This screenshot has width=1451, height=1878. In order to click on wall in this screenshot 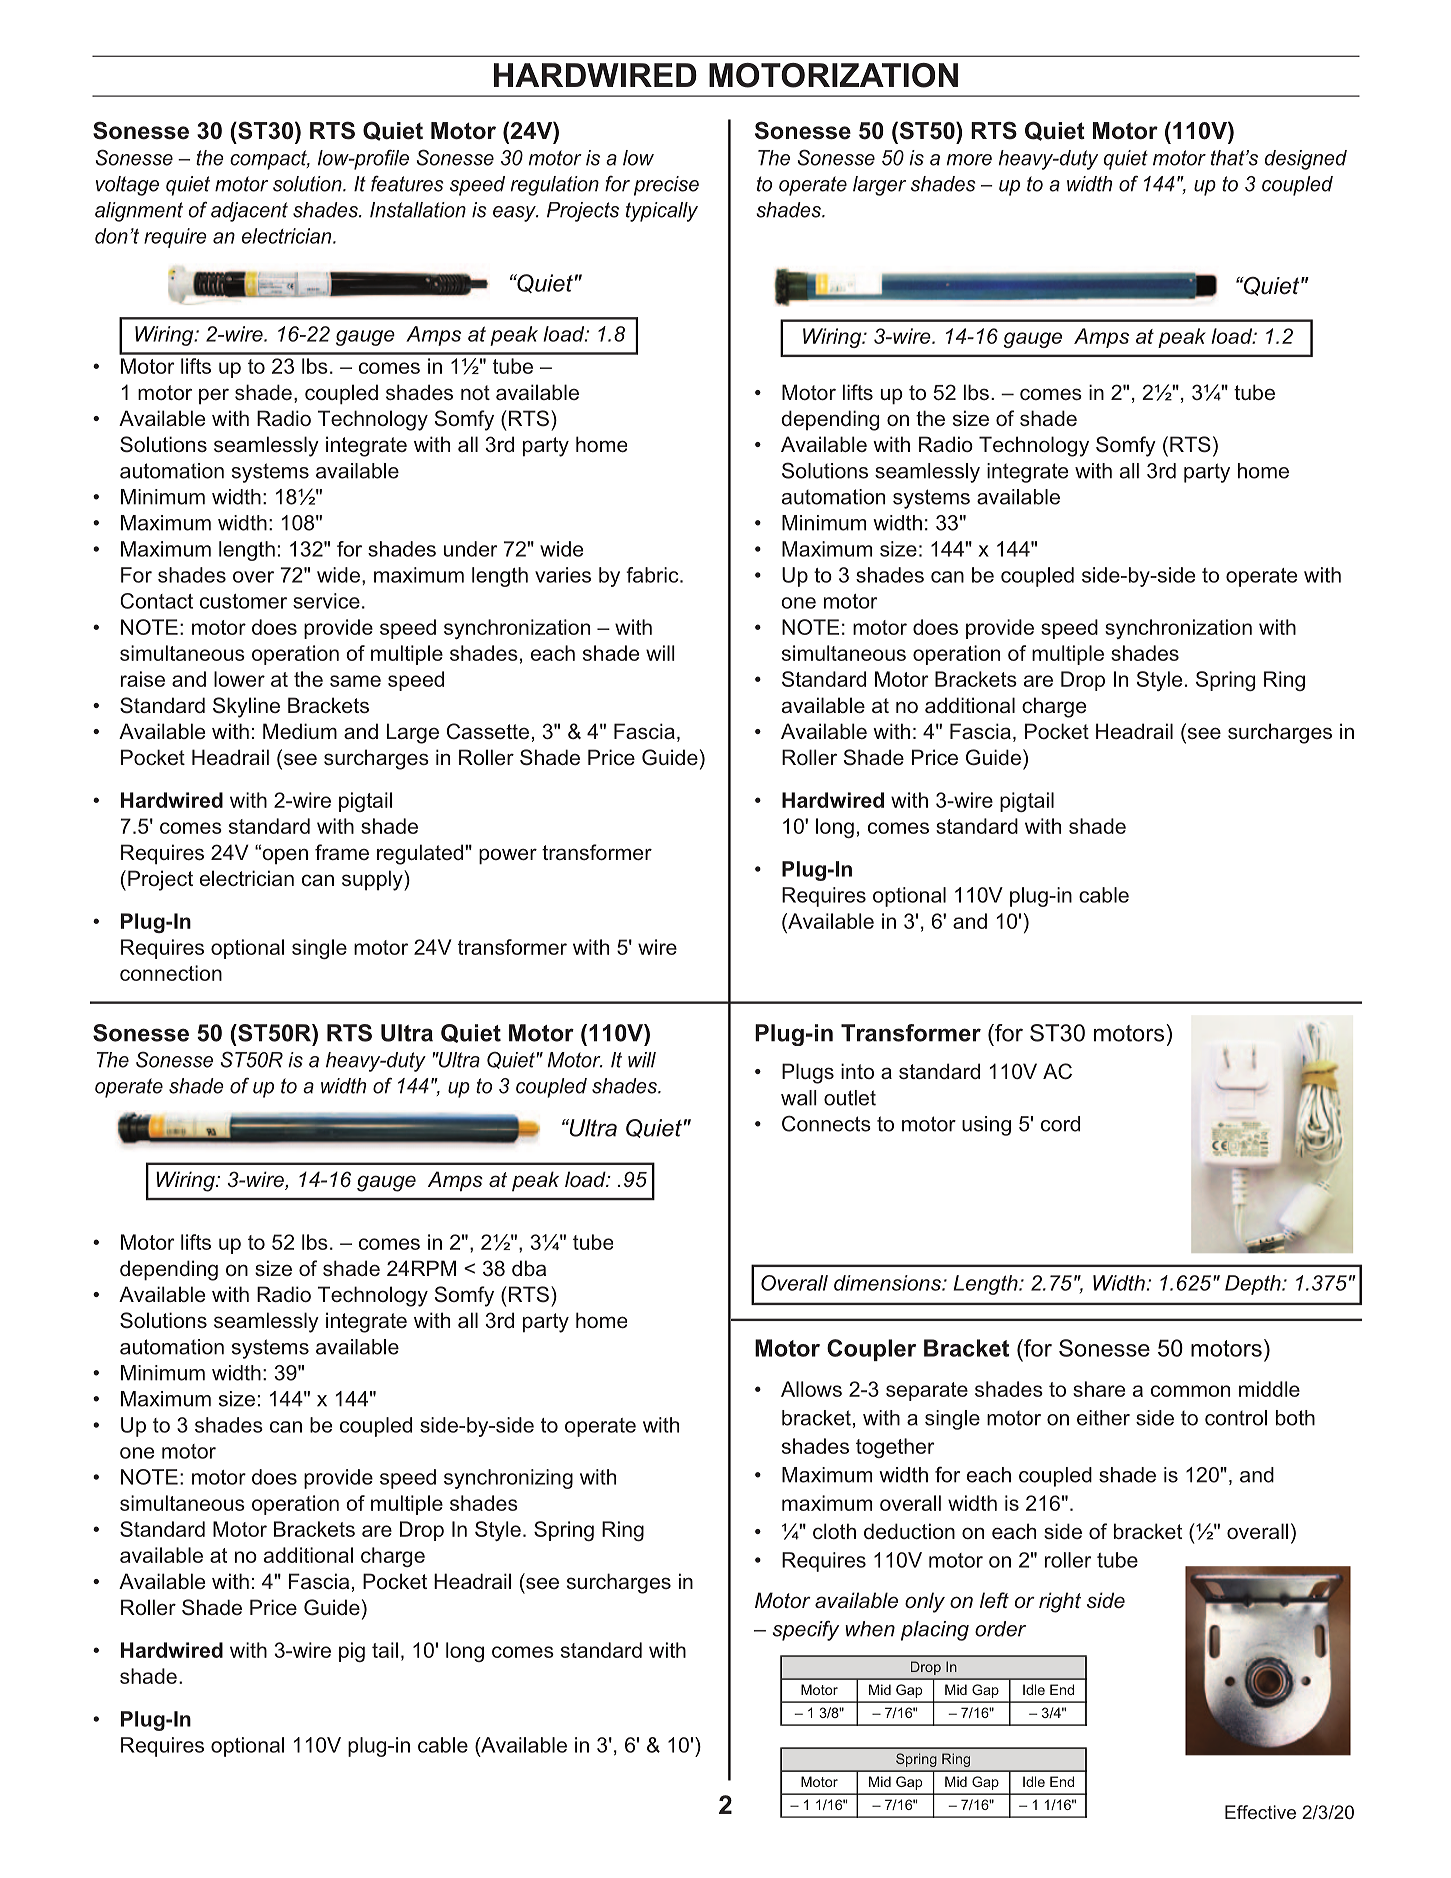, I will do `click(799, 1098)`.
